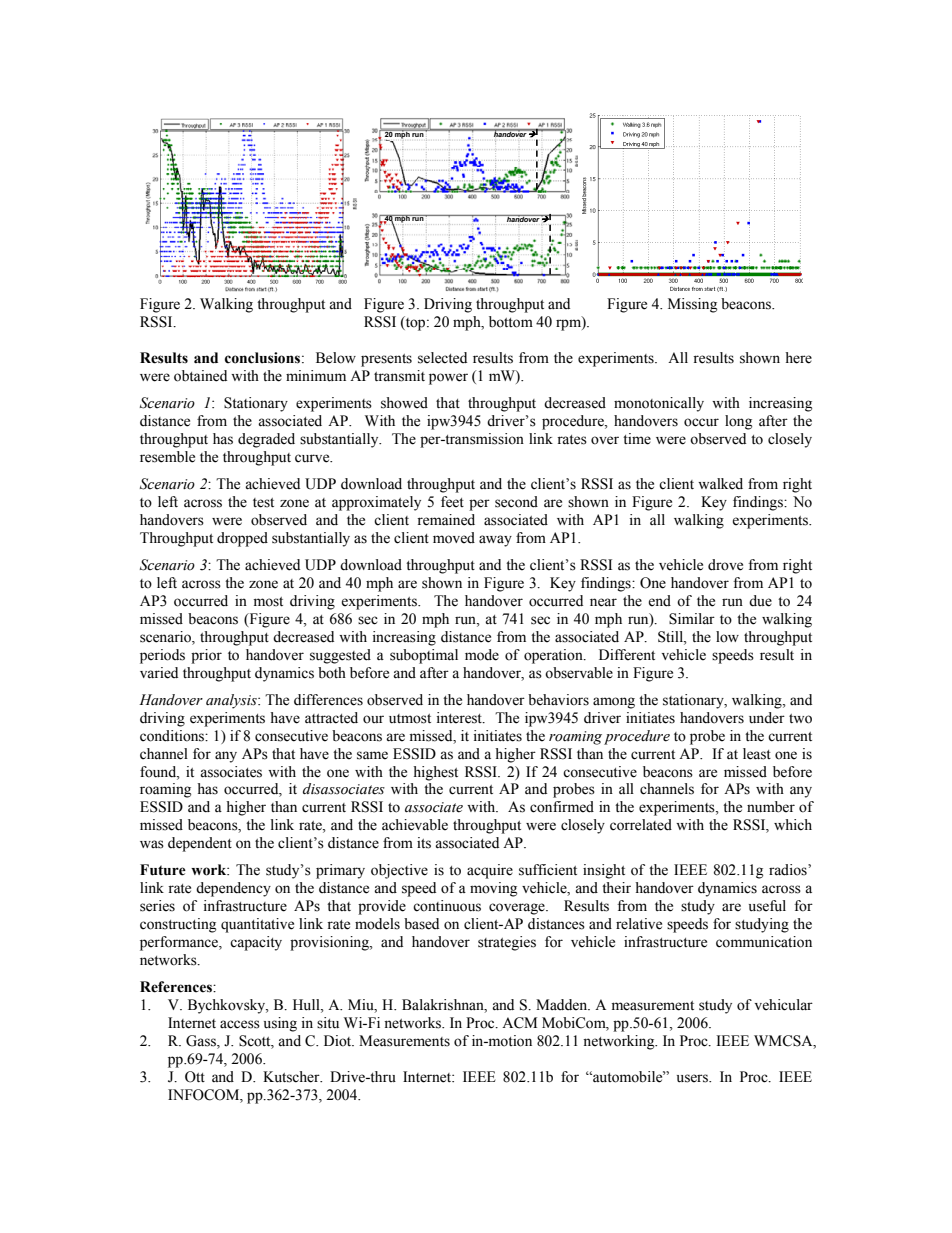 The image size is (952, 1233). Describe the element at coordinates (460, 718) in the image. I see `interest` at that location.
